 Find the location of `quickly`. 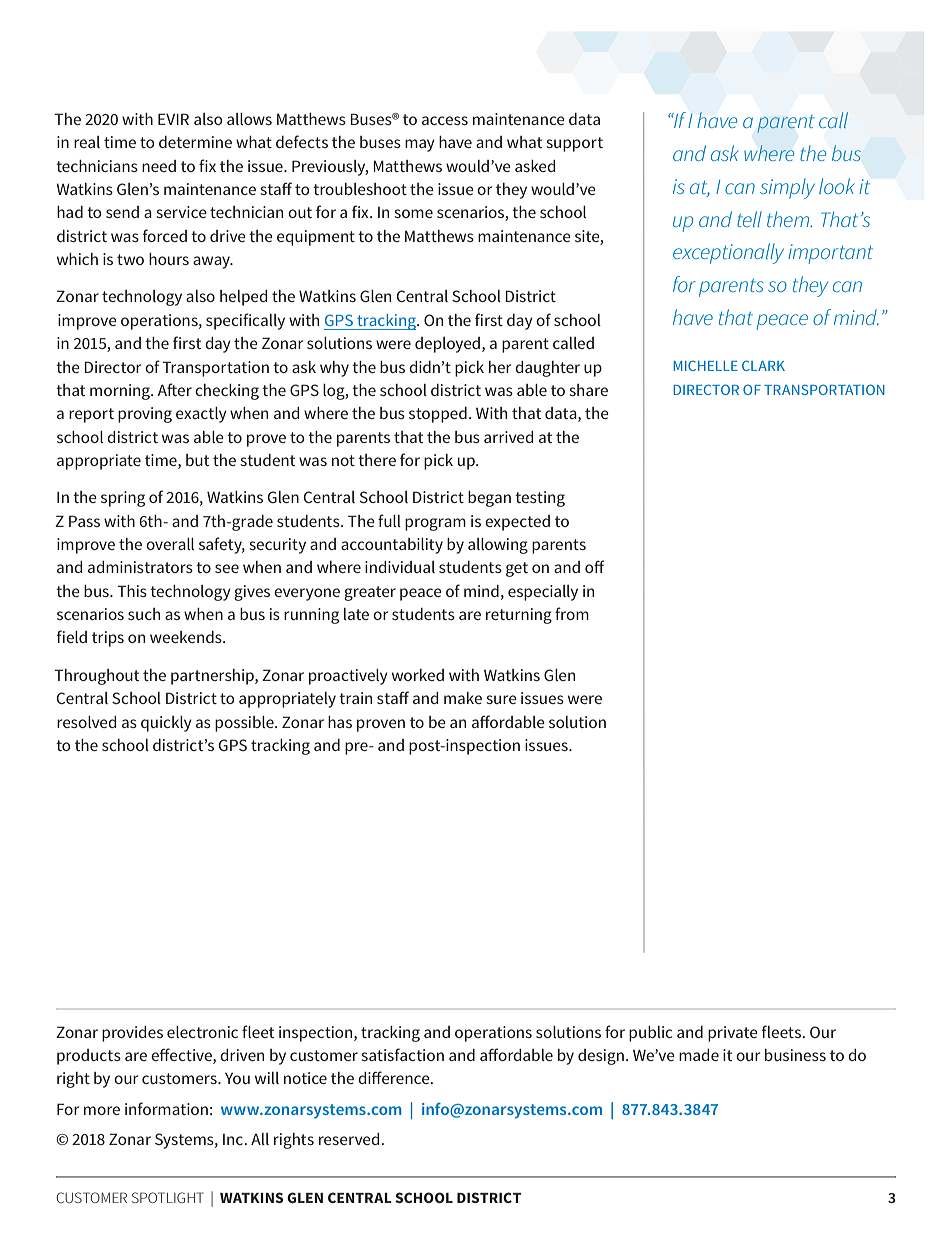

quickly is located at coordinates (166, 724).
